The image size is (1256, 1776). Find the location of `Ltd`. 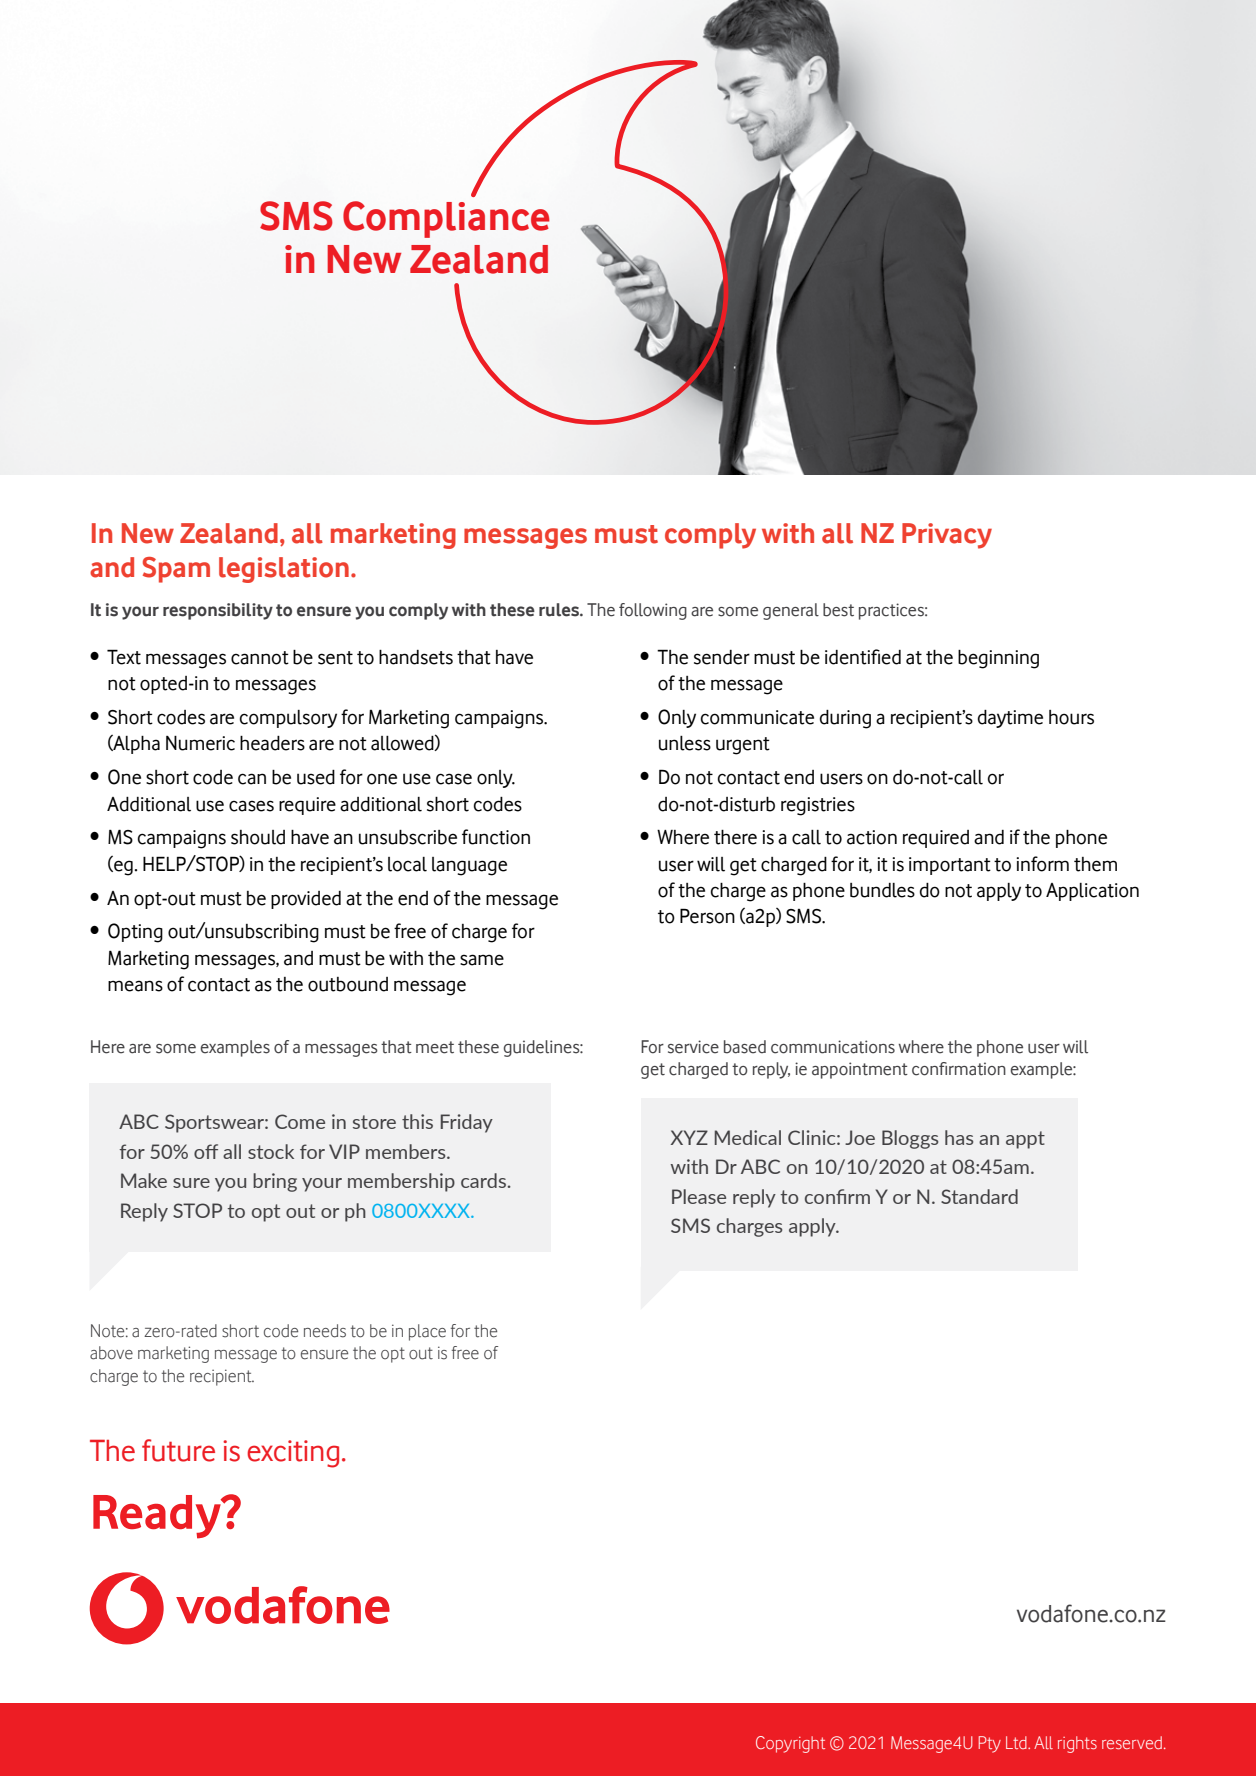

Ltd is located at coordinates (1017, 1742).
